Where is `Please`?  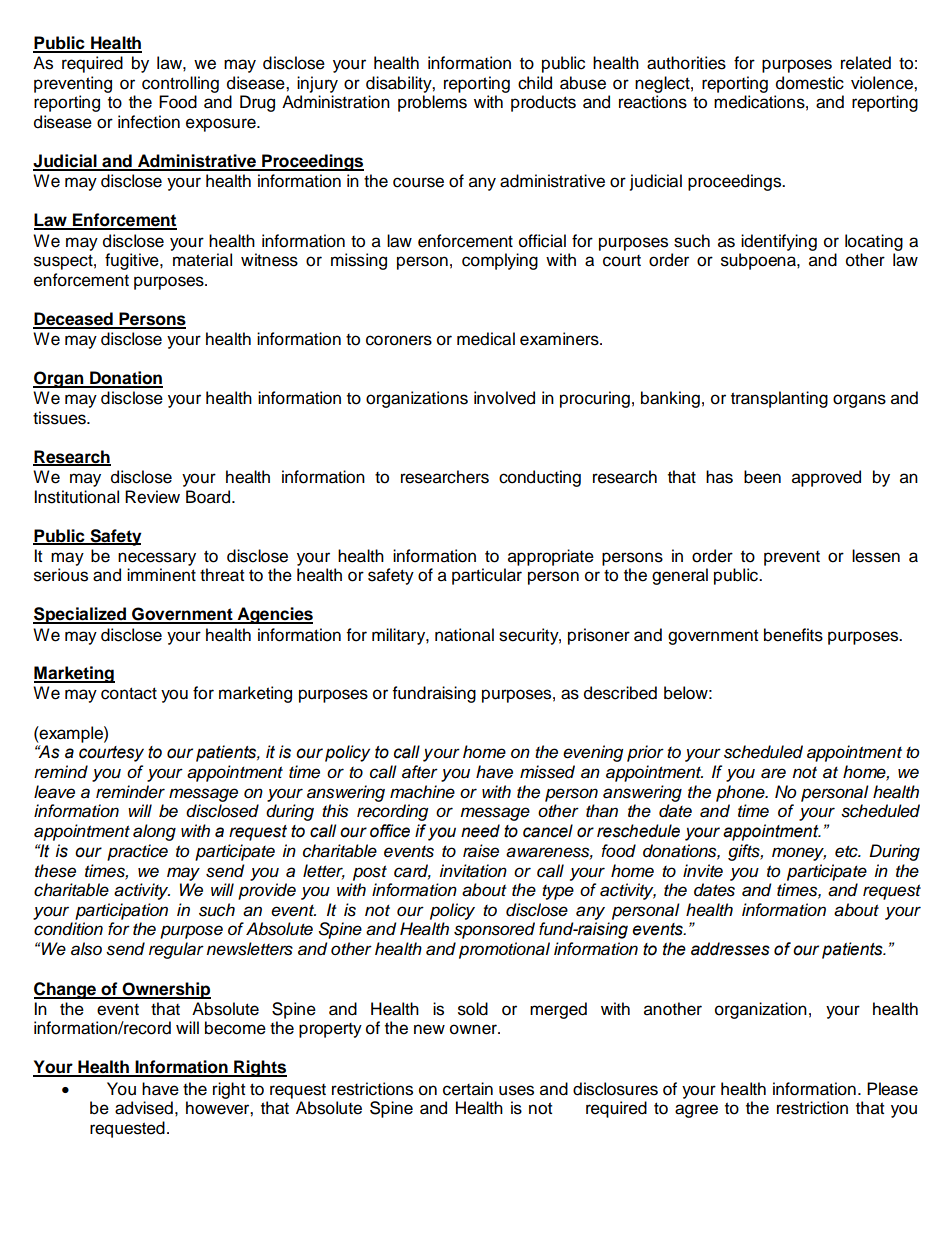
Please is located at coordinates (892, 1089).
